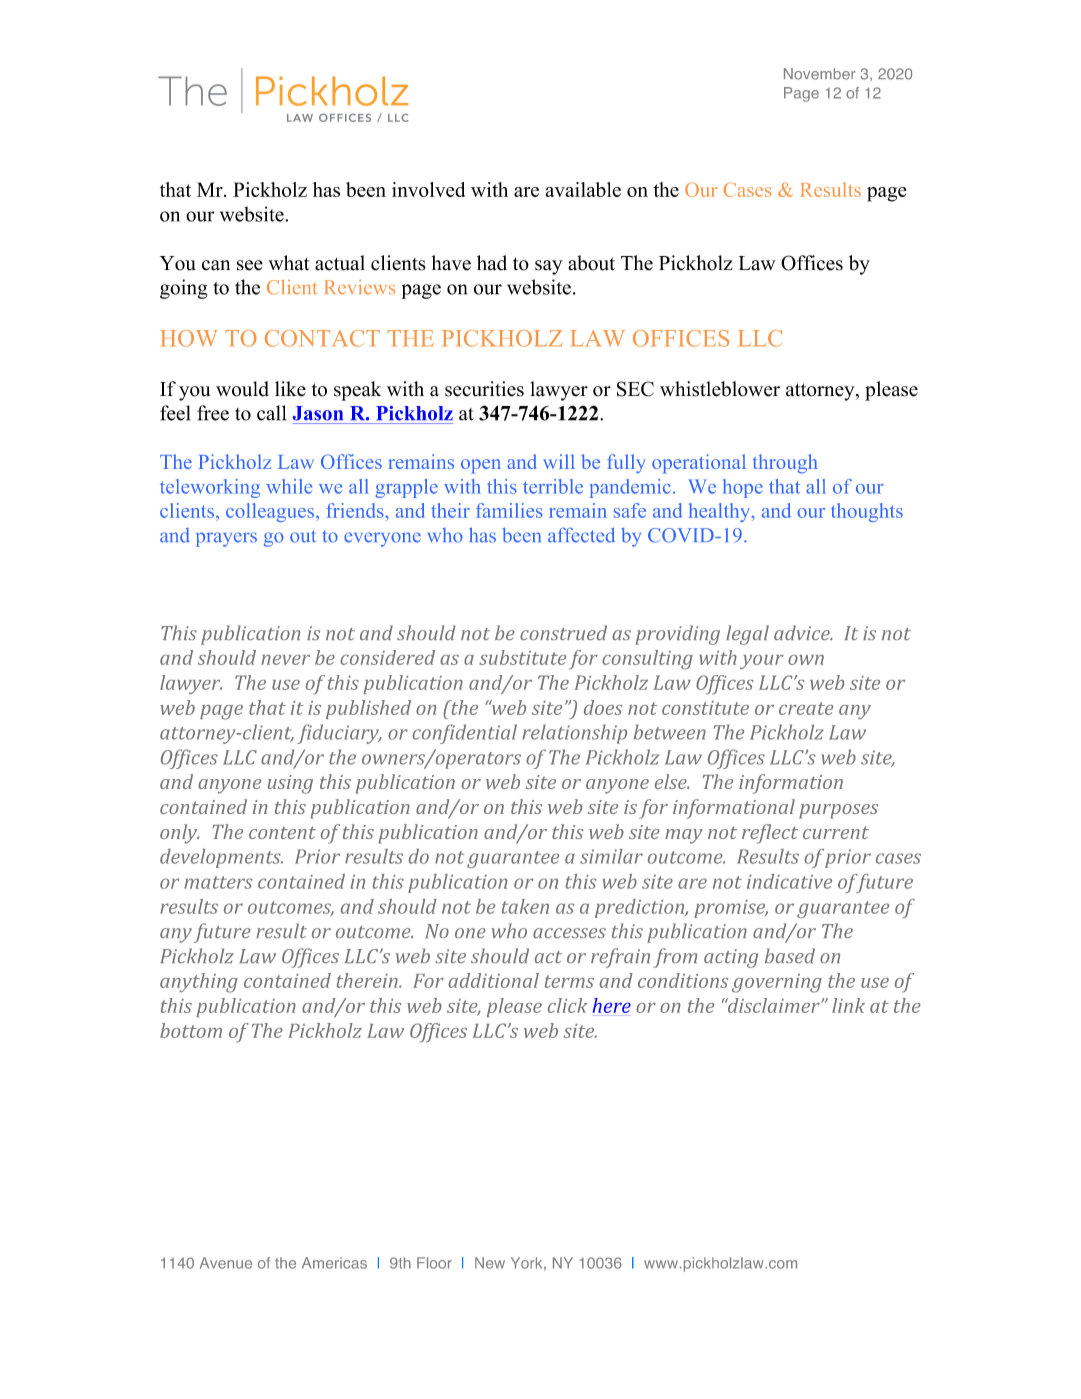 This screenshot has height=1399, width=1081. I want to click on whistleblower, so click(720, 389).
